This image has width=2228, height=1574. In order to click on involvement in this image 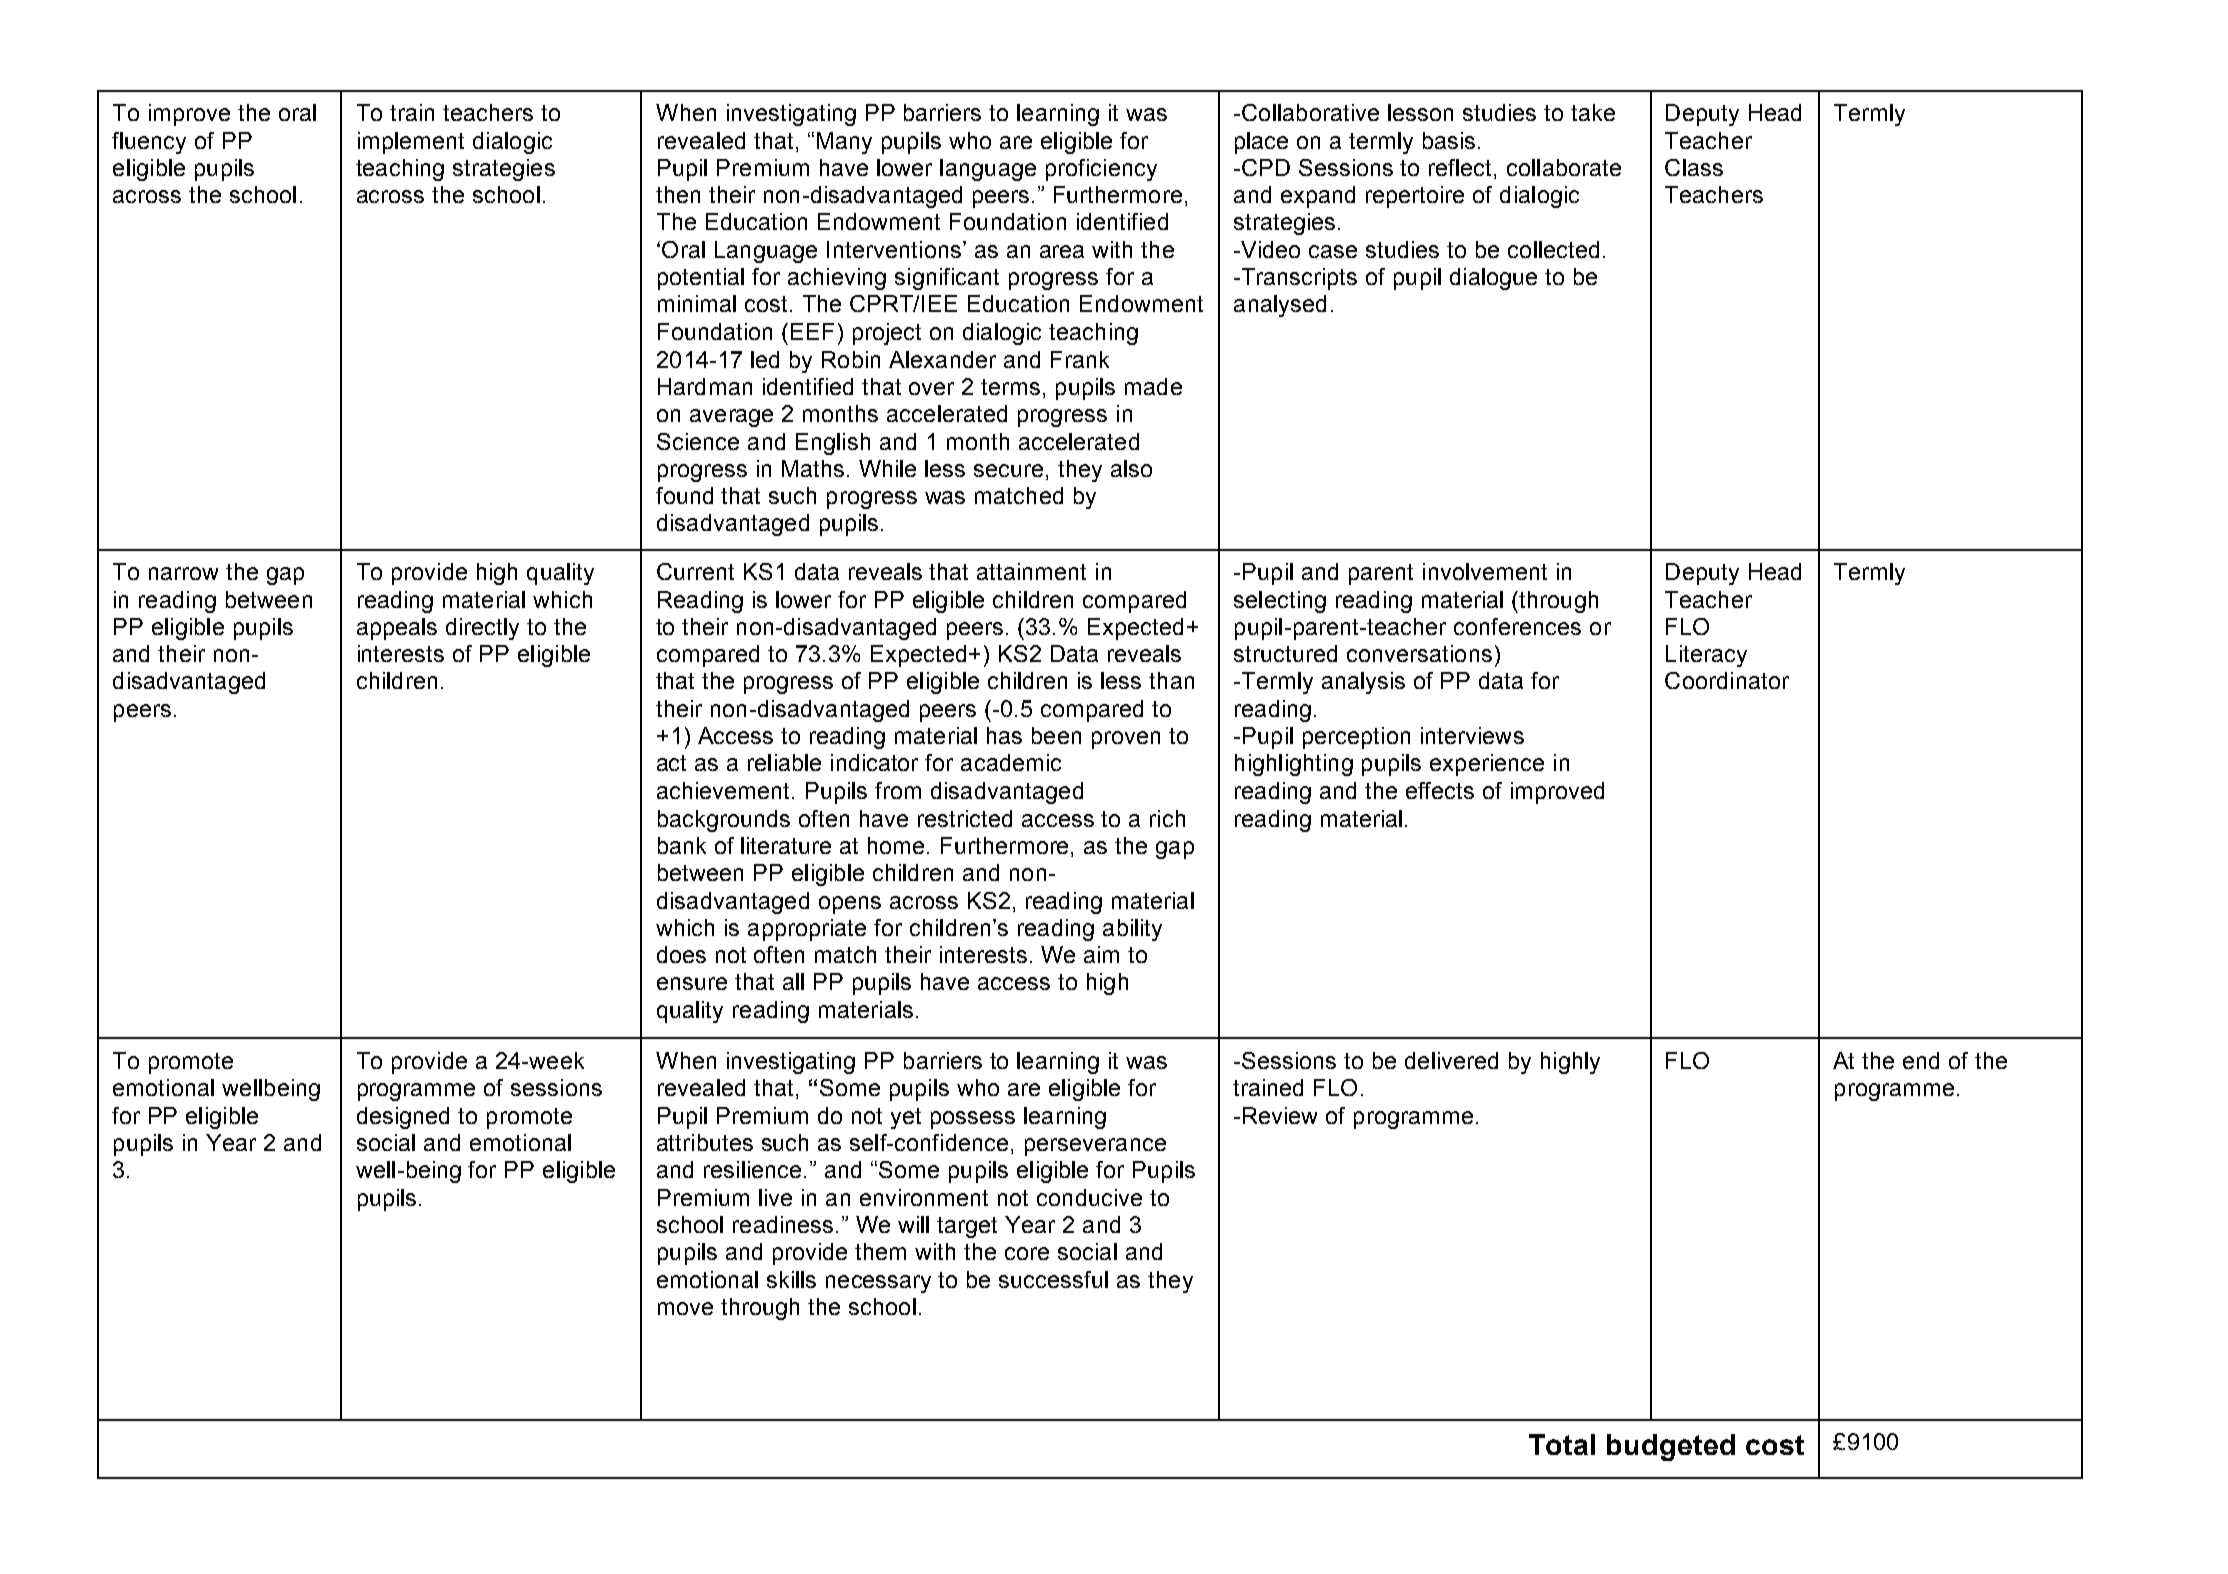, I will do `click(1485, 571)`.
